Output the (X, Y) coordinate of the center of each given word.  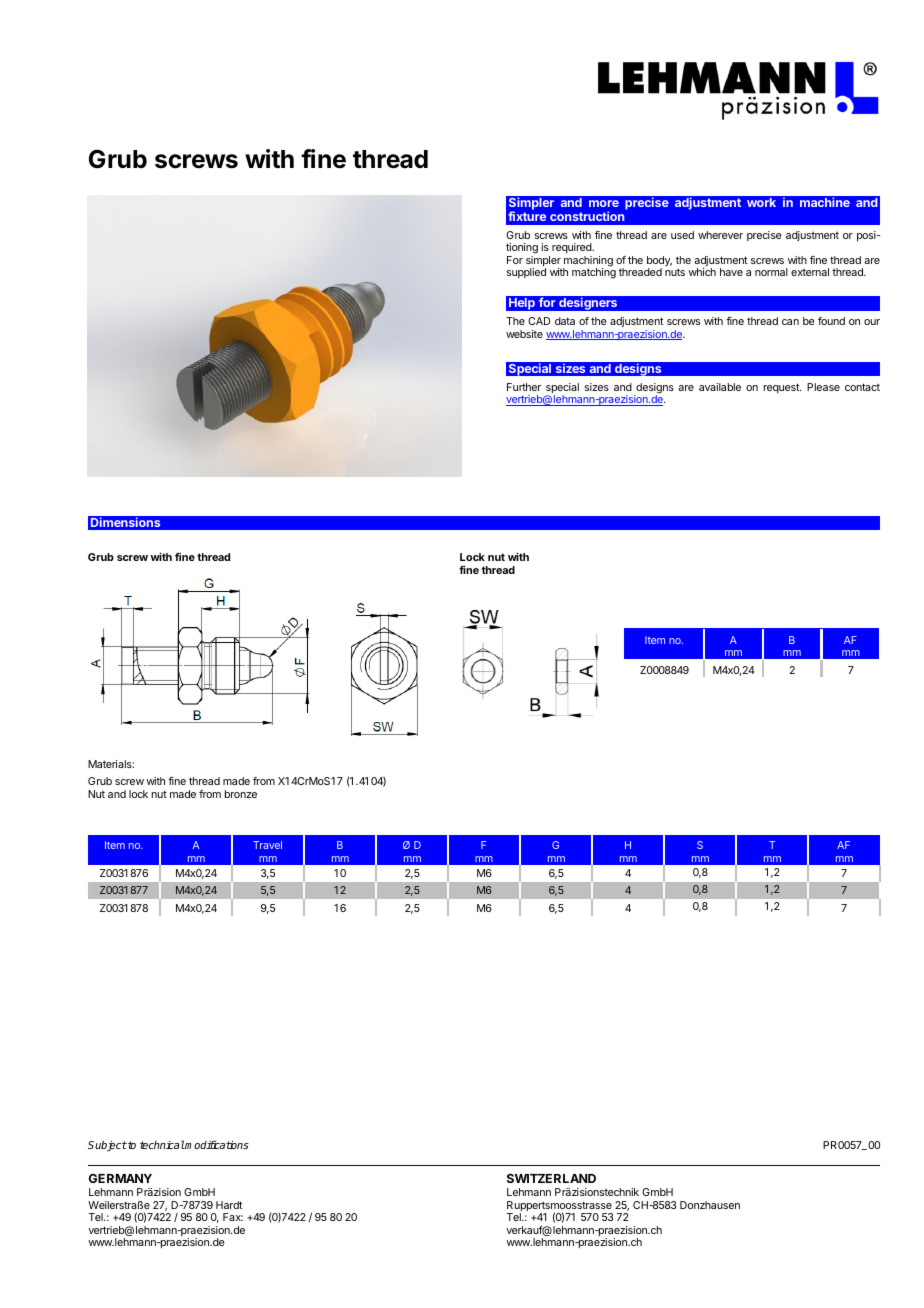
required (573, 250)
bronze (241, 794)
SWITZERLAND (551, 1178)
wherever (720, 235)
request (782, 388)
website (524, 334)
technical (162, 1144)
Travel (267, 845)
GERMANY (120, 1178)
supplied (526, 273)
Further (524, 387)
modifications (216, 1144)
